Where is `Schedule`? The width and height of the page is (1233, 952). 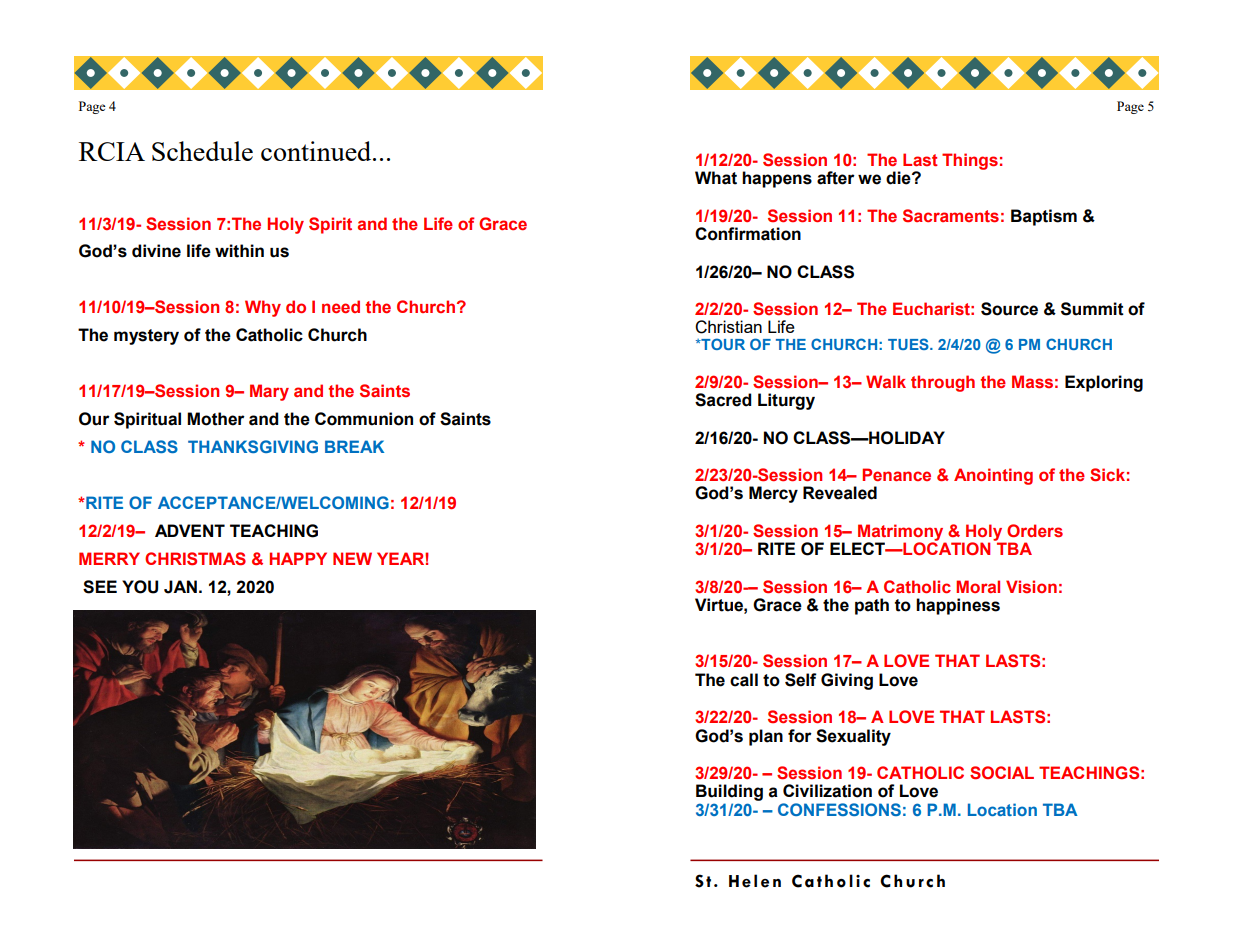 Schedule is located at coordinates (202, 151).
